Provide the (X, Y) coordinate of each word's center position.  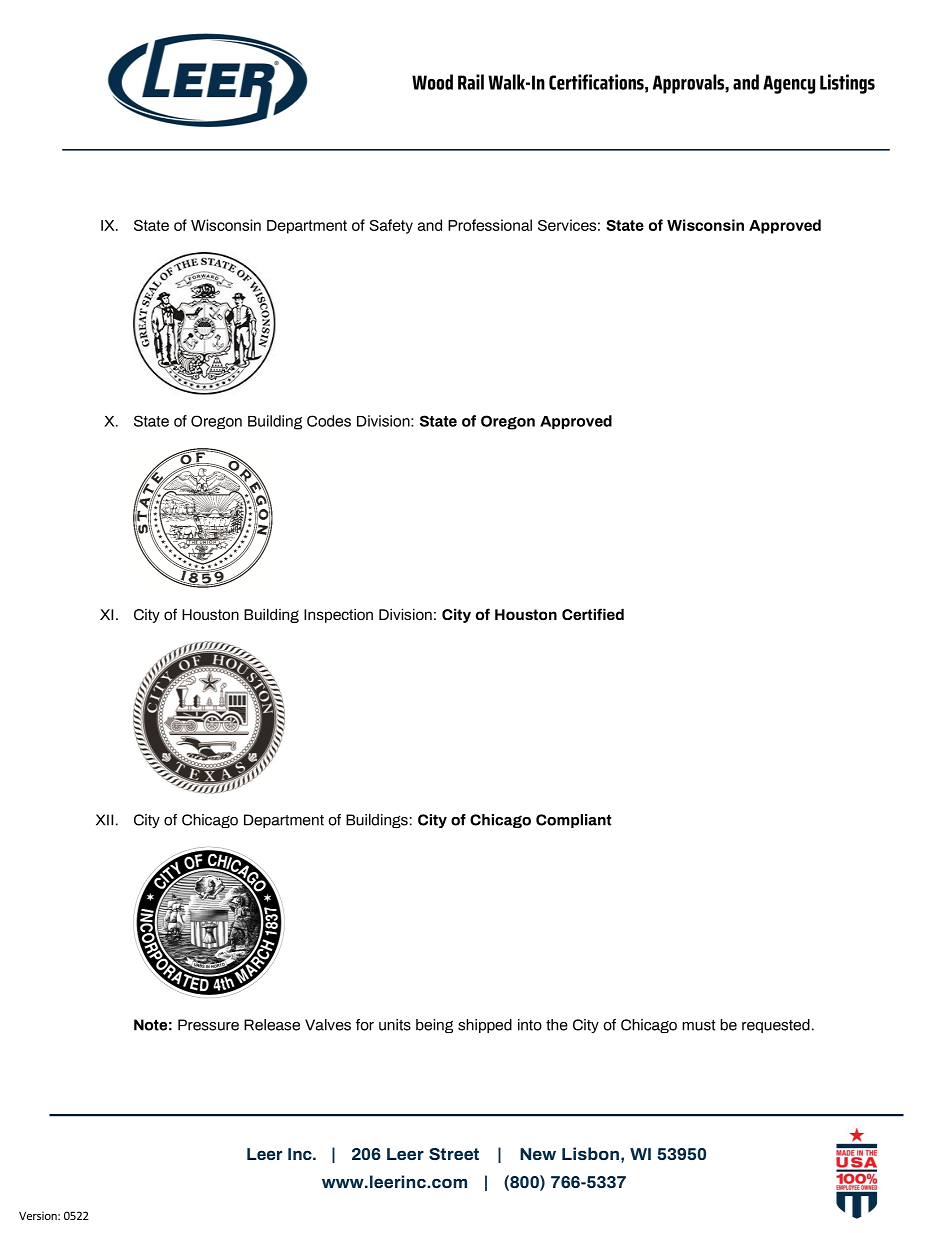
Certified (593, 614)
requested (776, 1026)
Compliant (573, 821)
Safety (391, 226)
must (699, 1025)
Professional (490, 225)
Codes (329, 421)
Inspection (338, 616)
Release (272, 1025)
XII (104, 820)
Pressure (208, 1025)
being (434, 1026)
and (430, 225)
